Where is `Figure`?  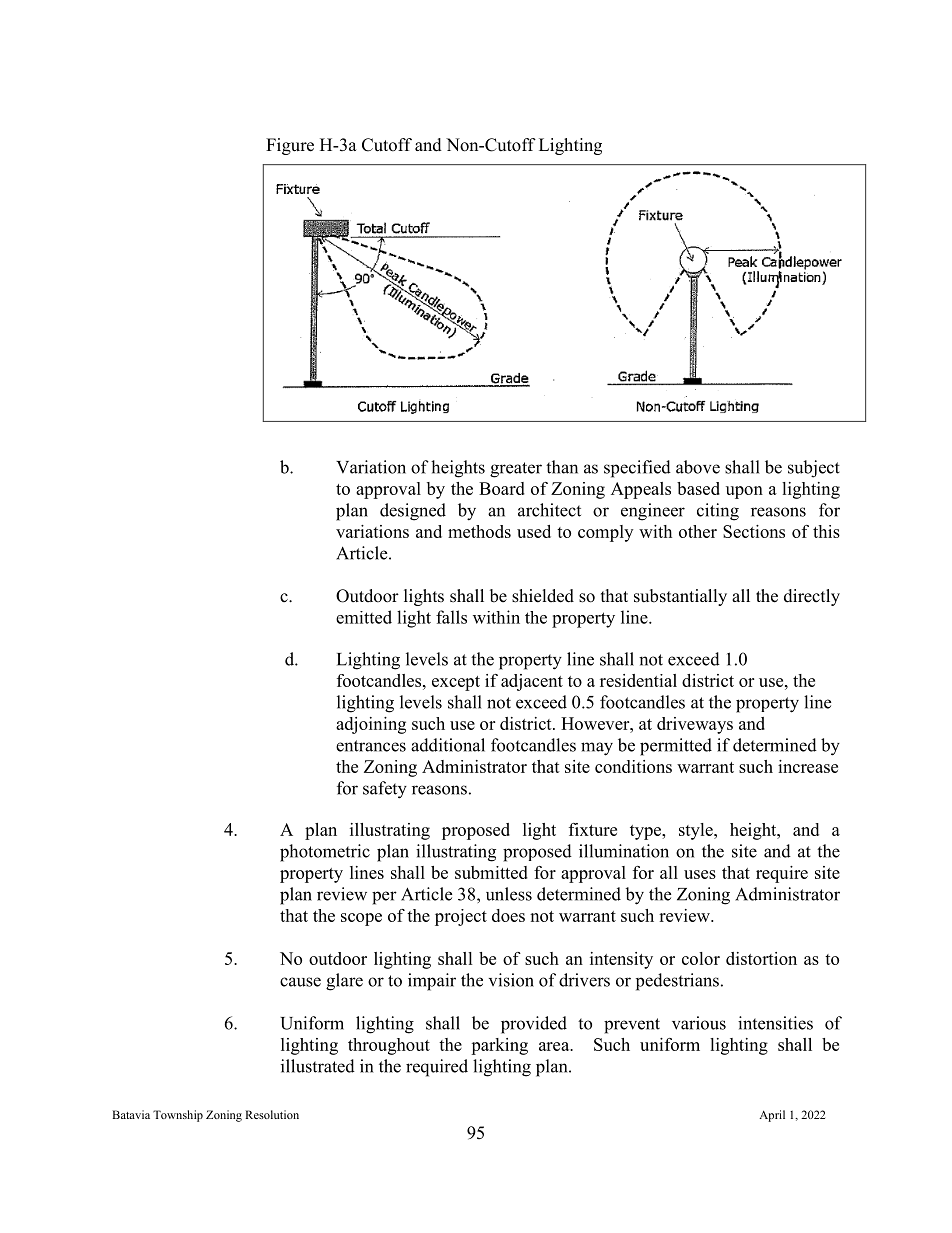 Figure is located at coordinates (290, 146).
